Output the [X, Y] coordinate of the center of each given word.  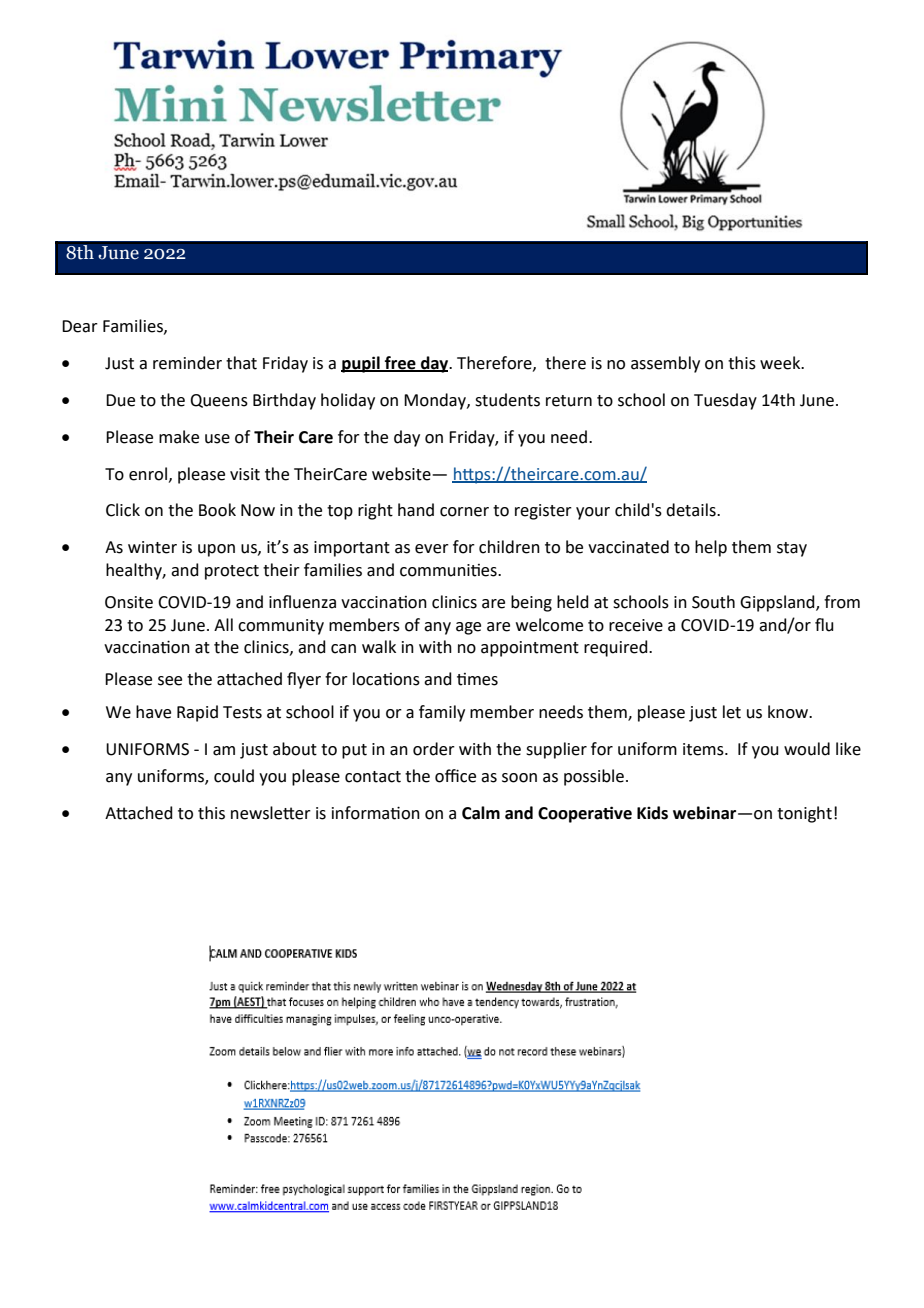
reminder [187, 363]
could [234, 776]
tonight [804, 814]
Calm [481, 813]
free [400, 363]
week [781, 363]
